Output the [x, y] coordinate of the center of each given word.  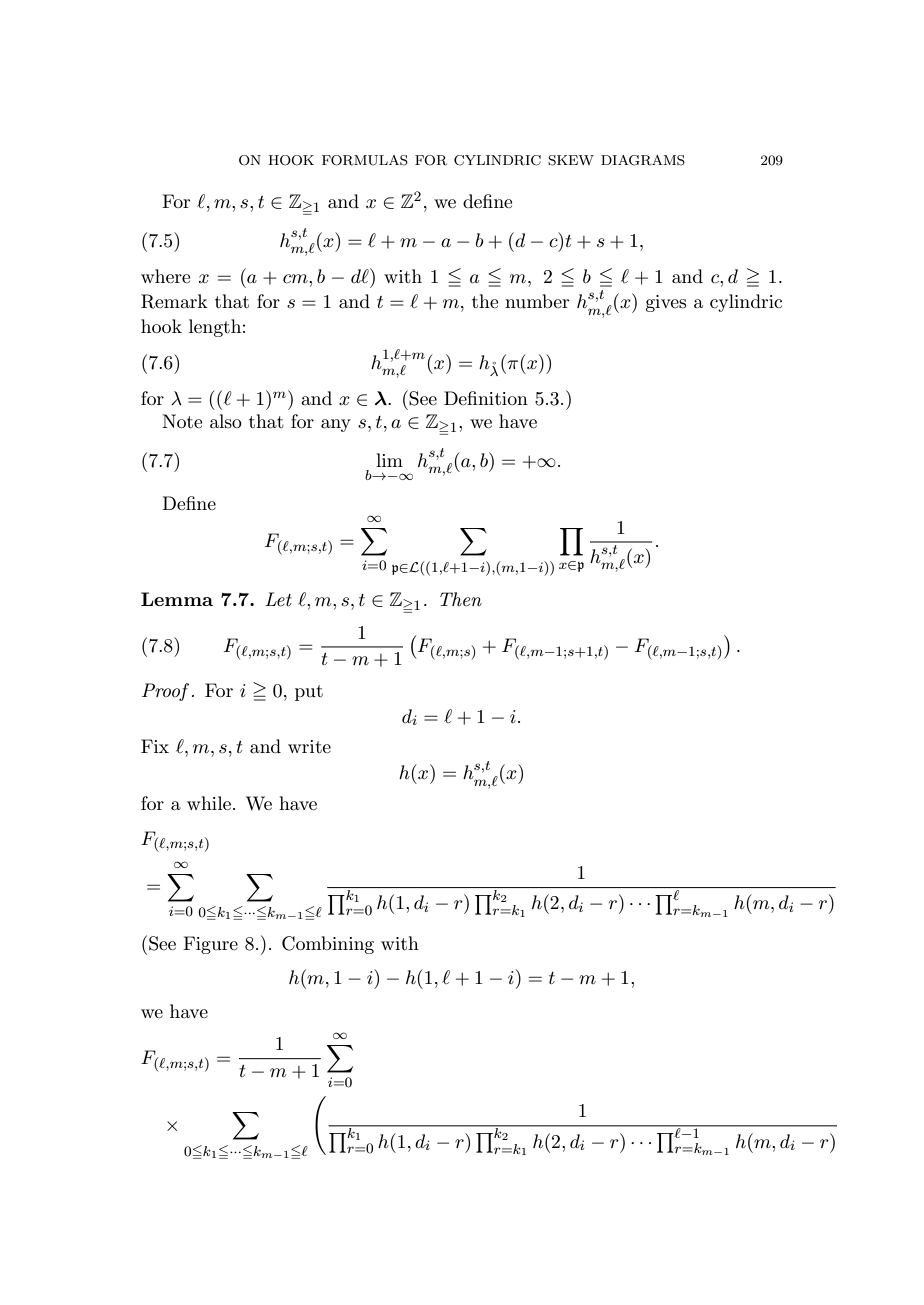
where [165, 276]
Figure [210, 945]
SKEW [571, 160]
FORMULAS [365, 160]
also [226, 421]
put [309, 693]
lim [389, 460]
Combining [328, 945]
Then [461, 599]
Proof [165, 692]
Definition [486, 398]
